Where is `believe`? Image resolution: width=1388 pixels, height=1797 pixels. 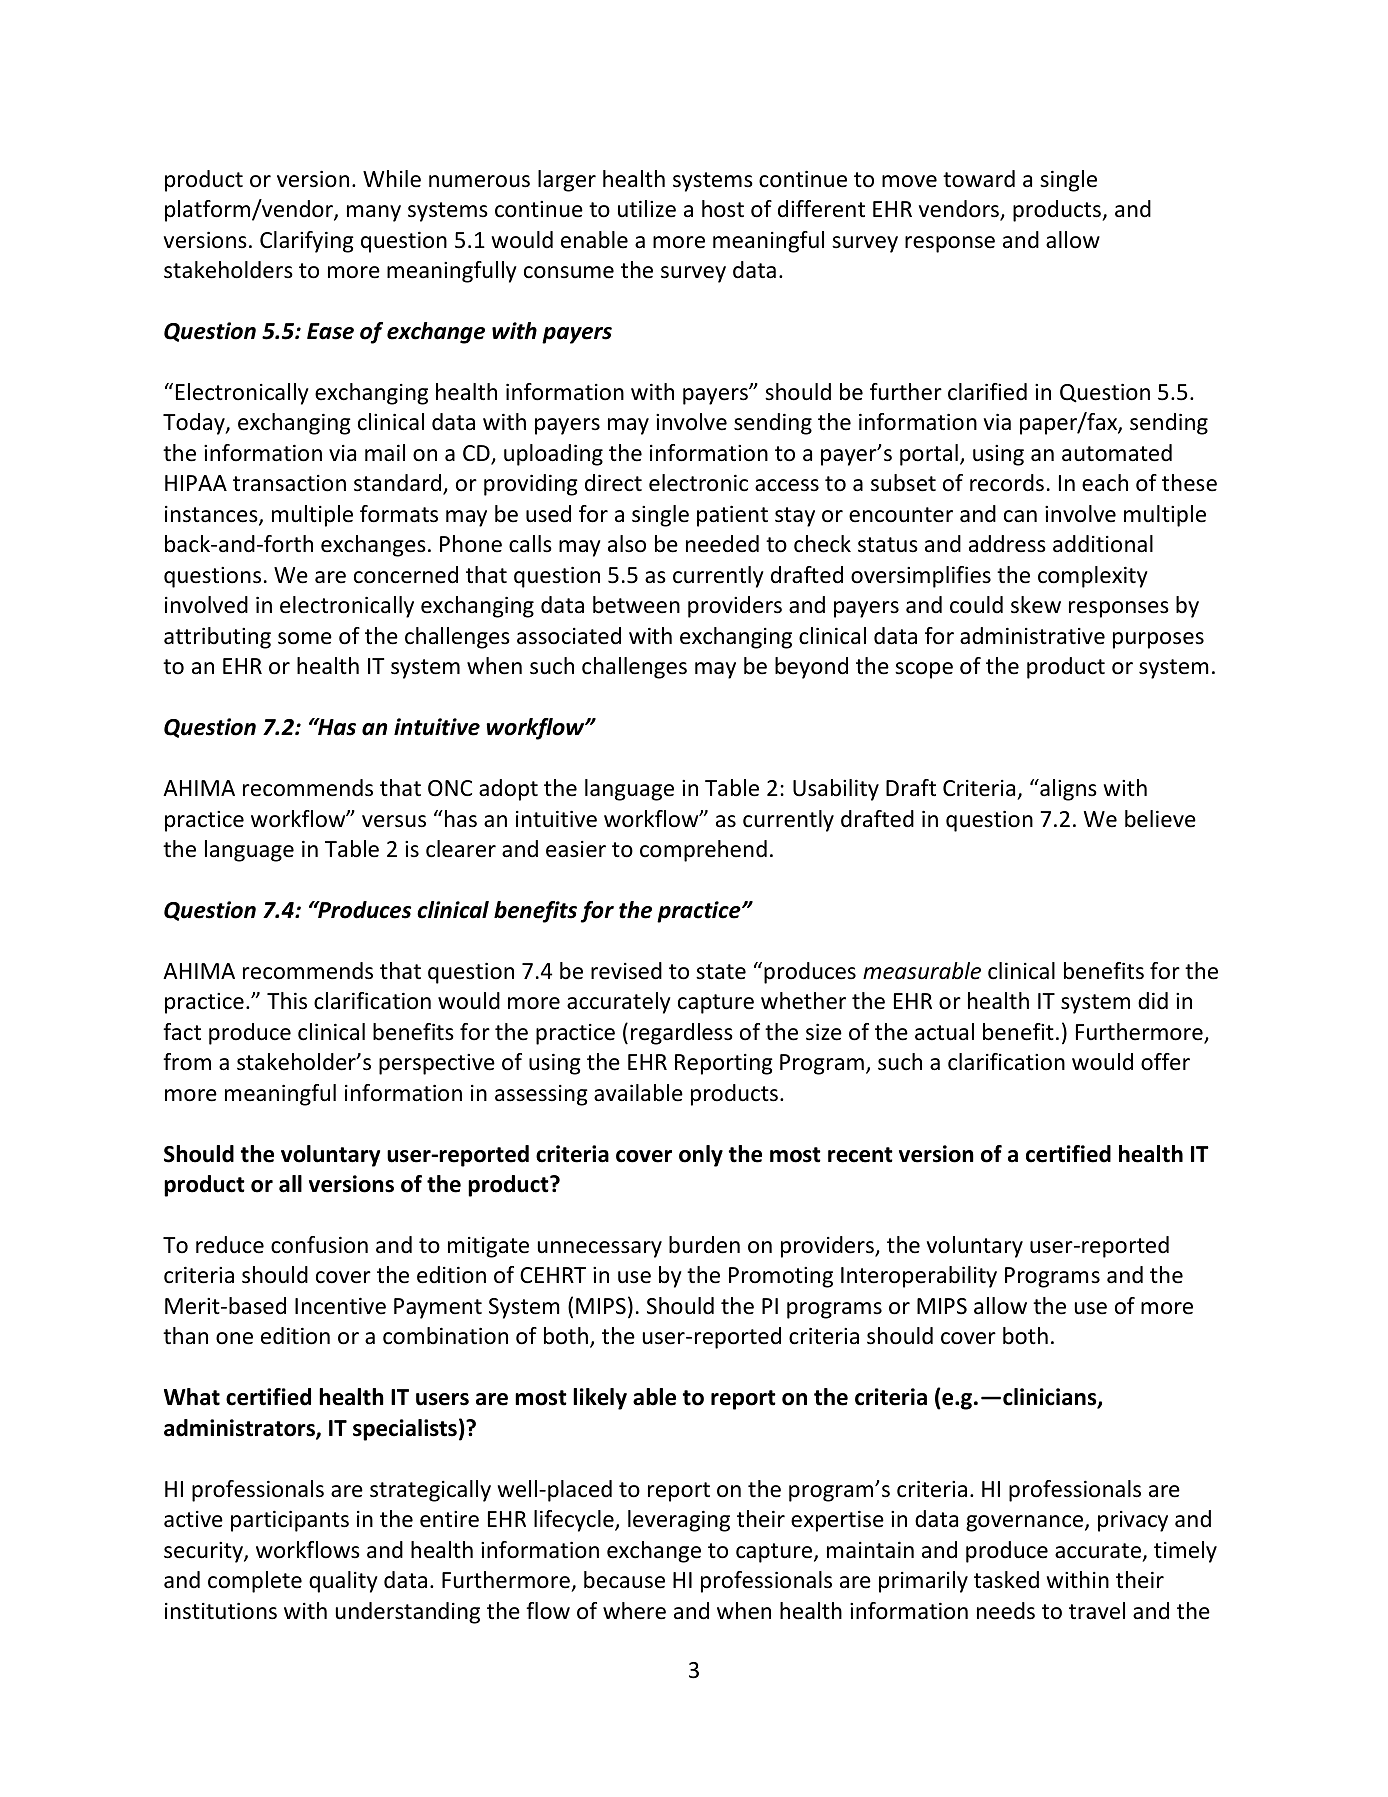
believe is located at coordinates (1160, 819).
